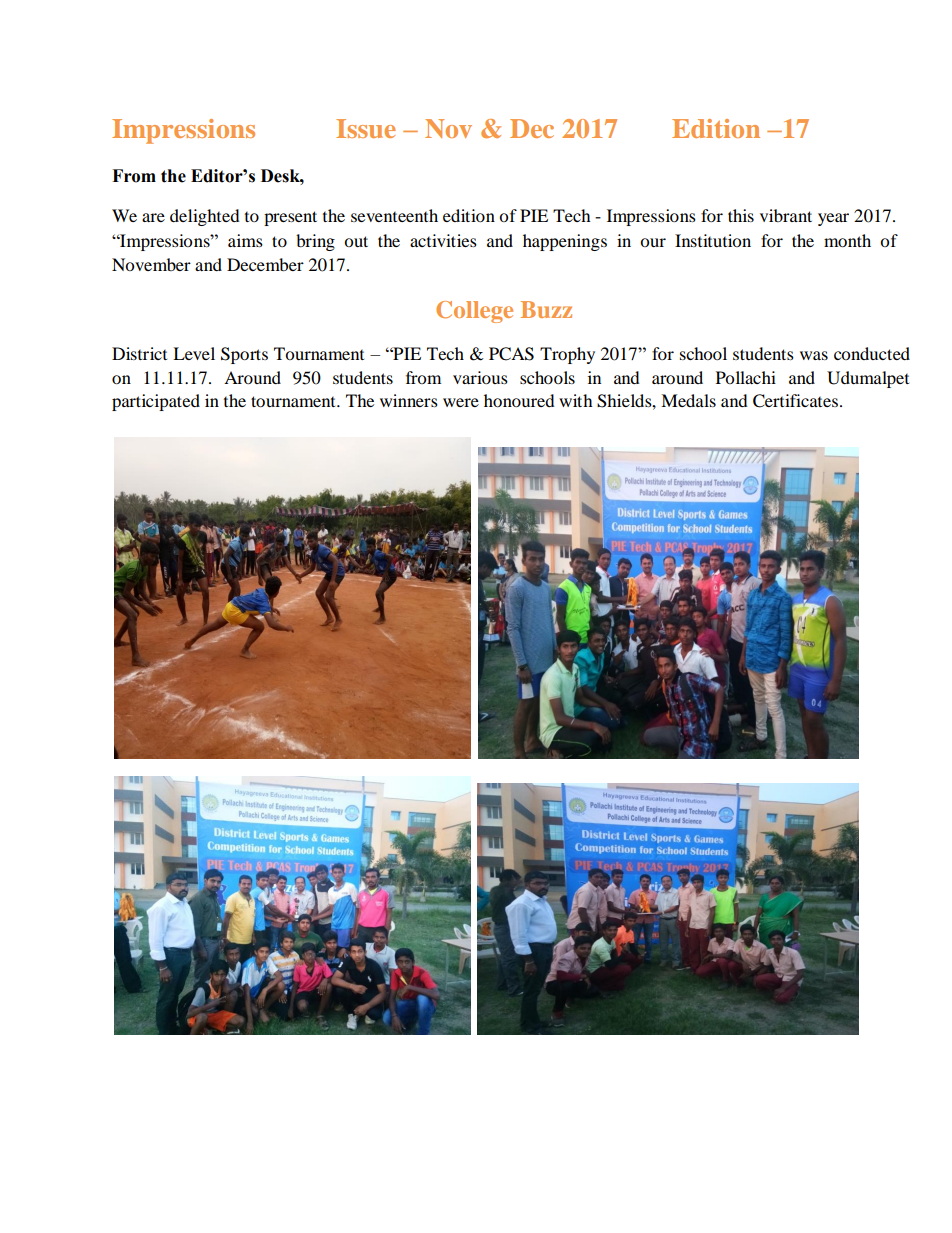 Image resolution: width=952 pixels, height=1233 pixels. Describe the element at coordinates (156, 402) in the page. I see `participated` at that location.
